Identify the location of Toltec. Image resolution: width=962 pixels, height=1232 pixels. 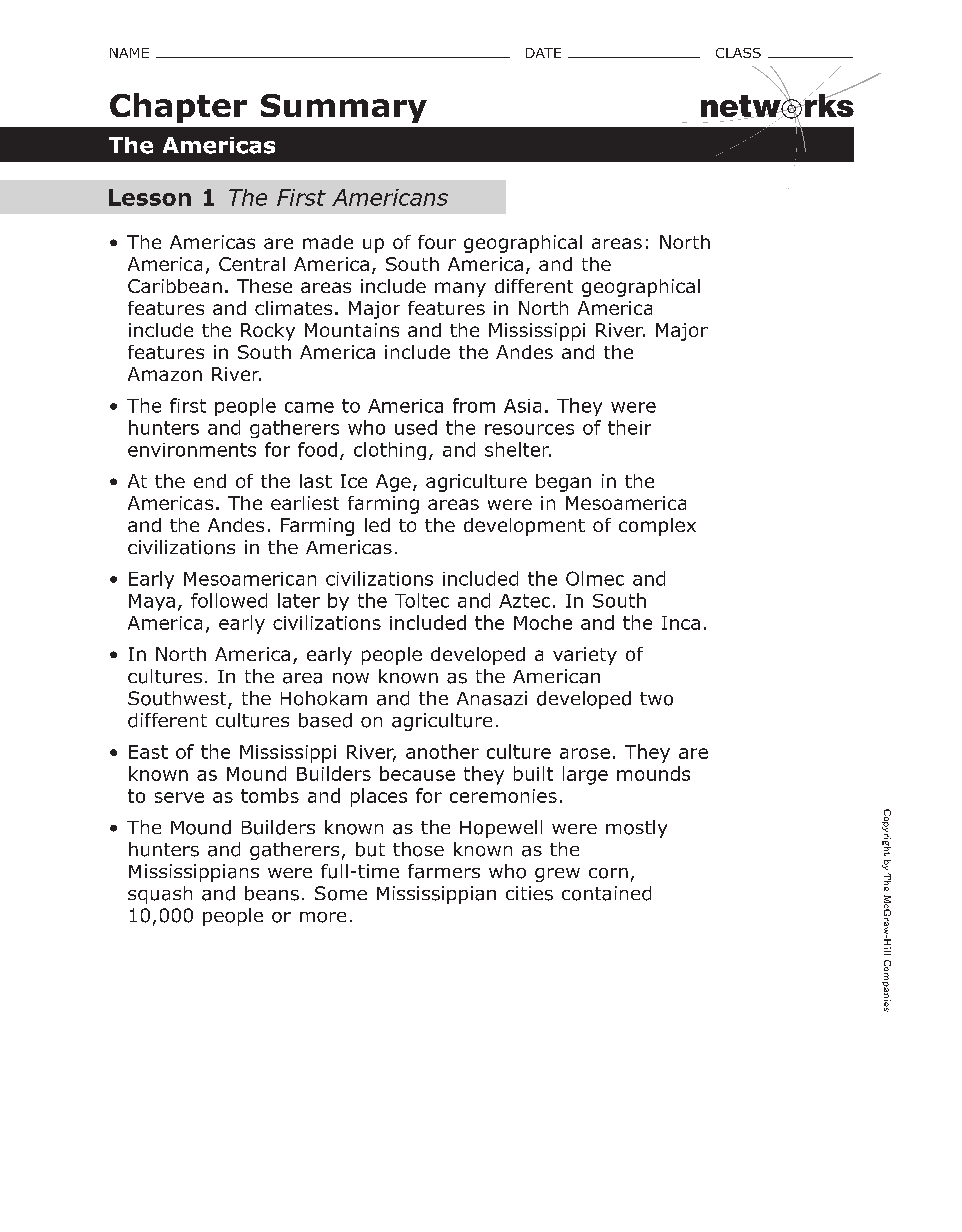
(422, 600).
